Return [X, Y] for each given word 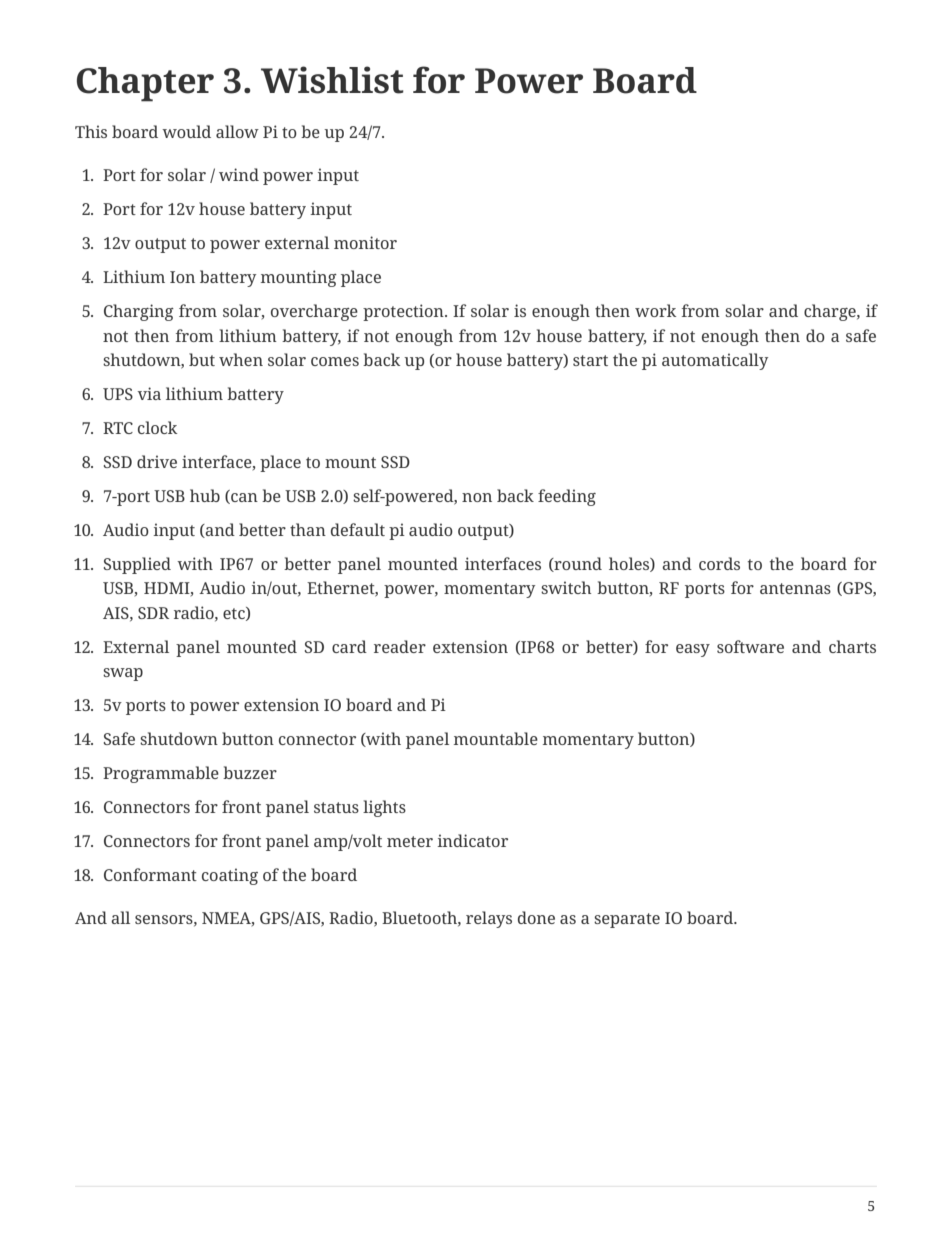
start [590, 360]
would [186, 131]
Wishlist [332, 80]
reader [400, 646]
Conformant [150, 874]
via [149, 393]
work [655, 310]
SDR [153, 613]
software [750, 646]
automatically [715, 361]
